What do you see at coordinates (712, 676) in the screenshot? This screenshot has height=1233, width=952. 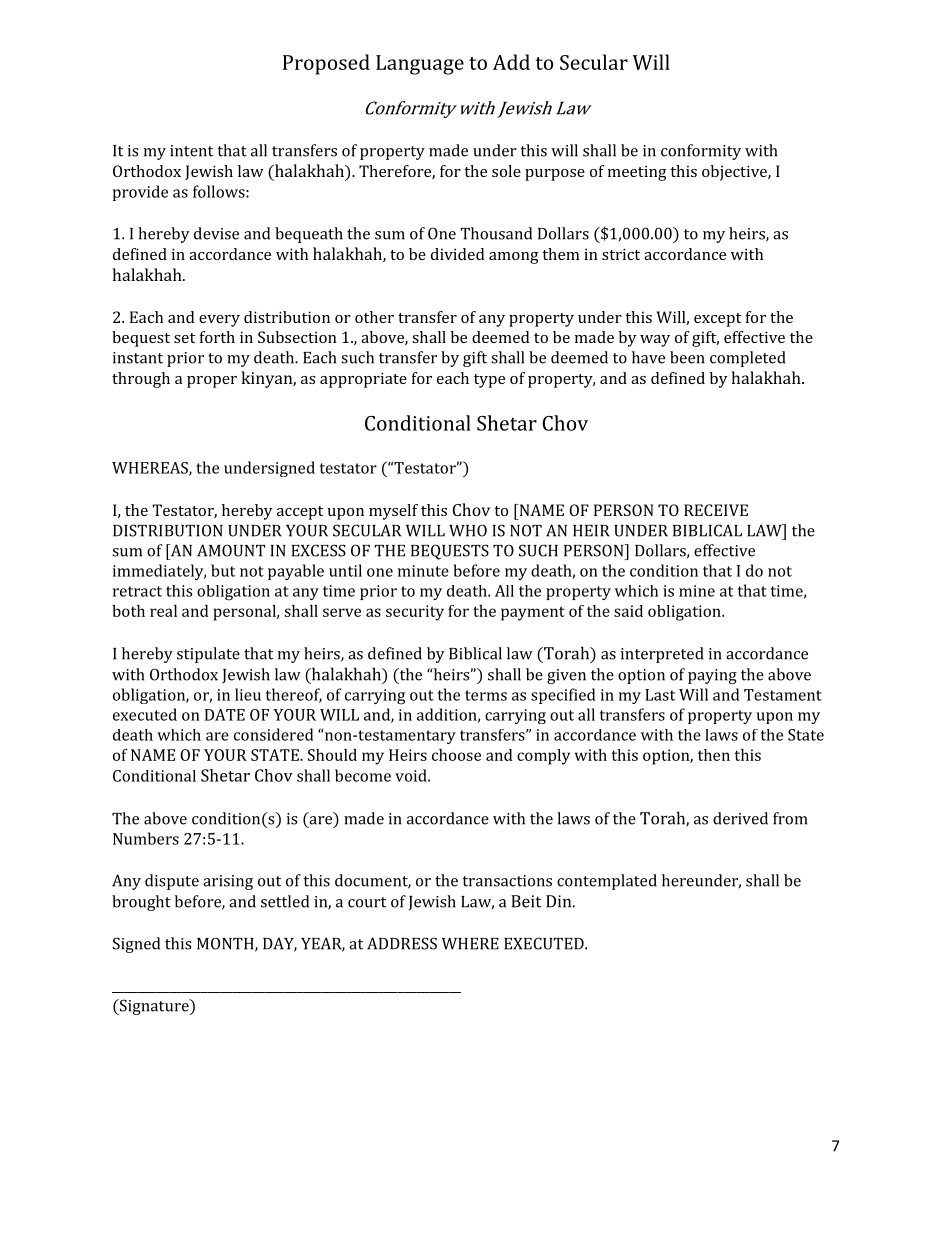 I see `paying` at bounding box center [712, 676].
